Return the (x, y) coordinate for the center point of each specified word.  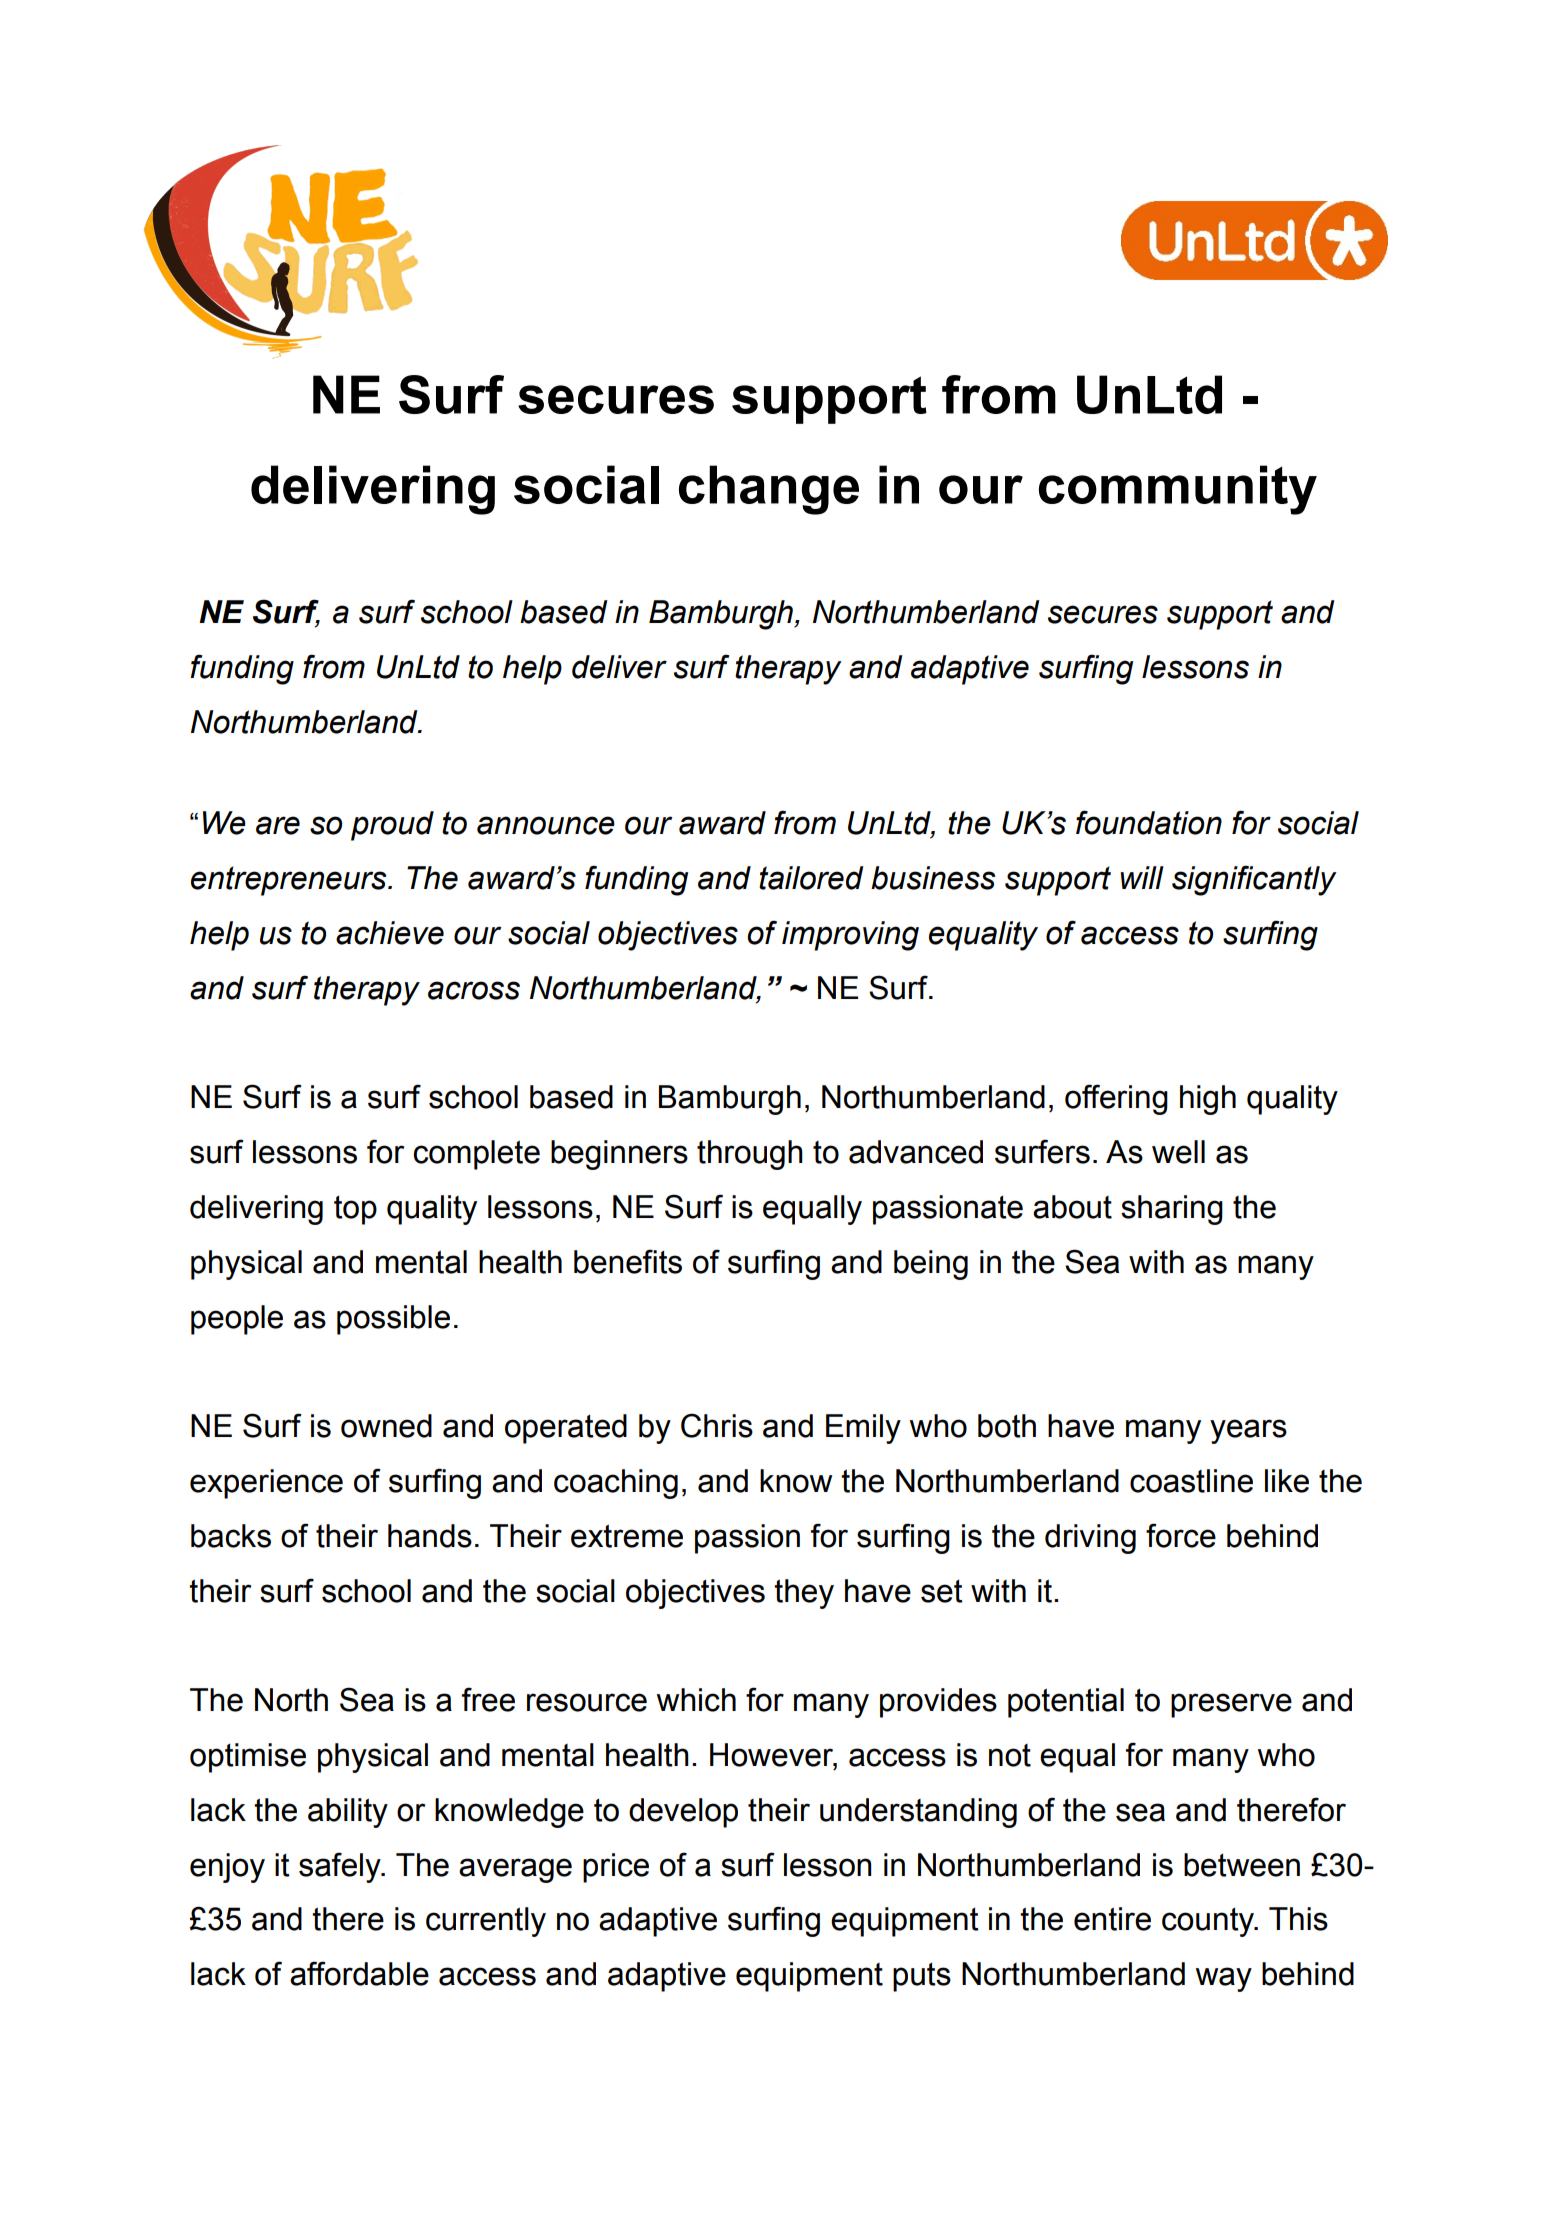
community (1178, 490)
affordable (359, 1973)
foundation (1149, 822)
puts (922, 1977)
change (769, 490)
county (1209, 1922)
